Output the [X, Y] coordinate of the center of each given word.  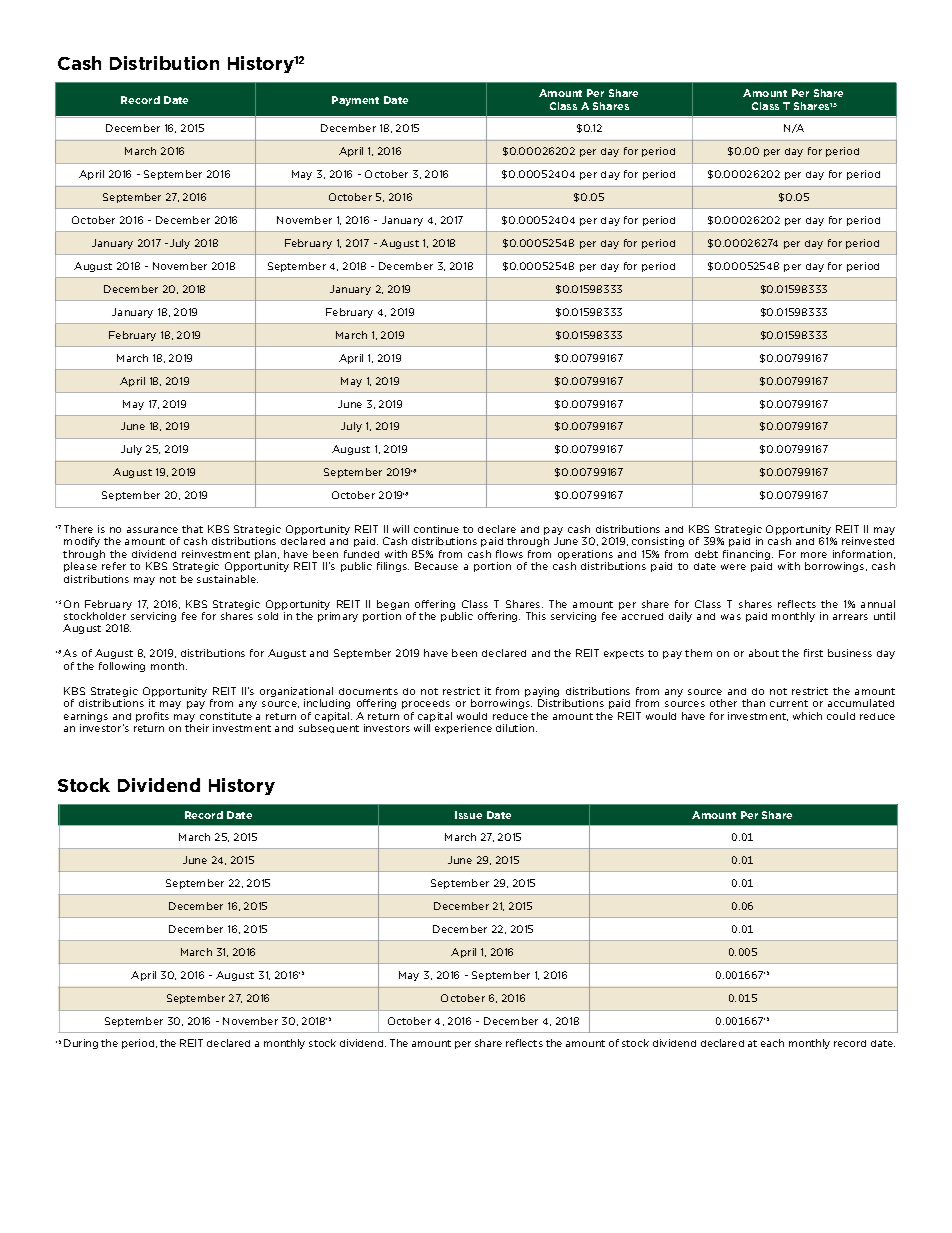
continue [436, 529]
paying [542, 692]
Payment [355, 101]
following [122, 667]
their [197, 728]
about [764, 653]
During [81, 1044]
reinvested [868, 541]
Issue [468, 815]
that [192, 529]
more [814, 555]
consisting [658, 542]
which [807, 716]
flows [509, 554]
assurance [152, 530]
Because [436, 566]
